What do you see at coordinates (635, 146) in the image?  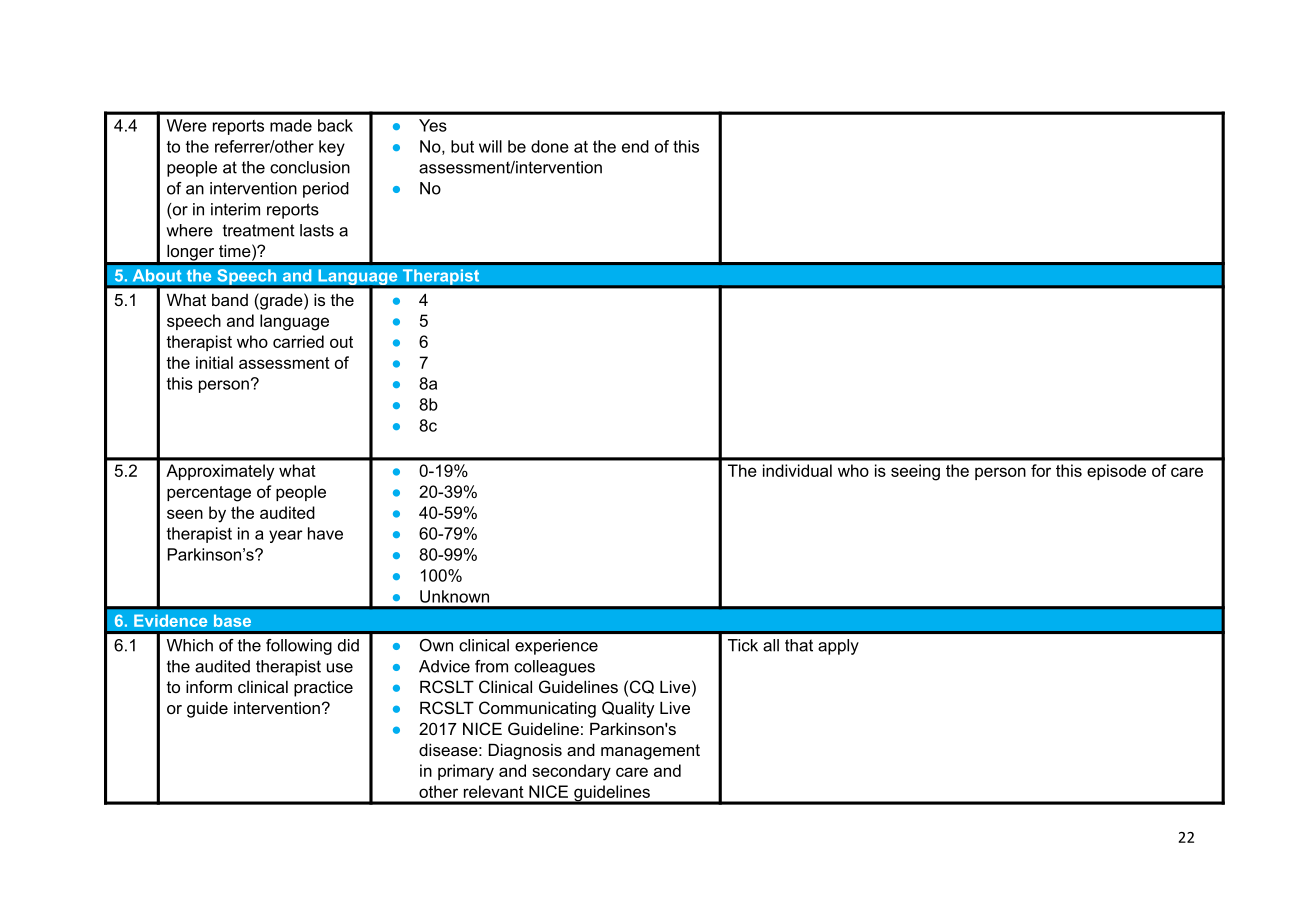 I see `end` at bounding box center [635, 146].
